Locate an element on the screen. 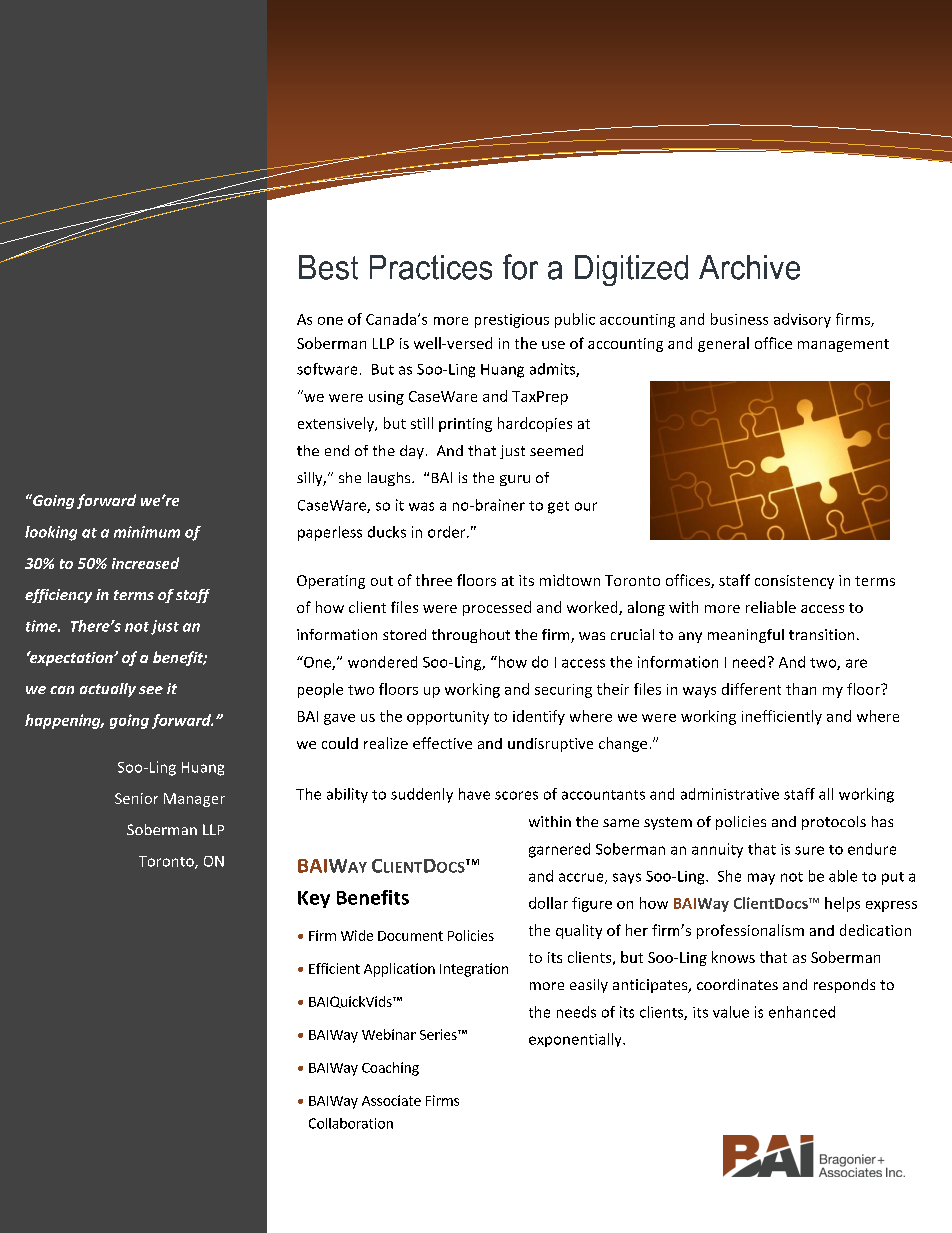  helps is located at coordinates (842, 904).
